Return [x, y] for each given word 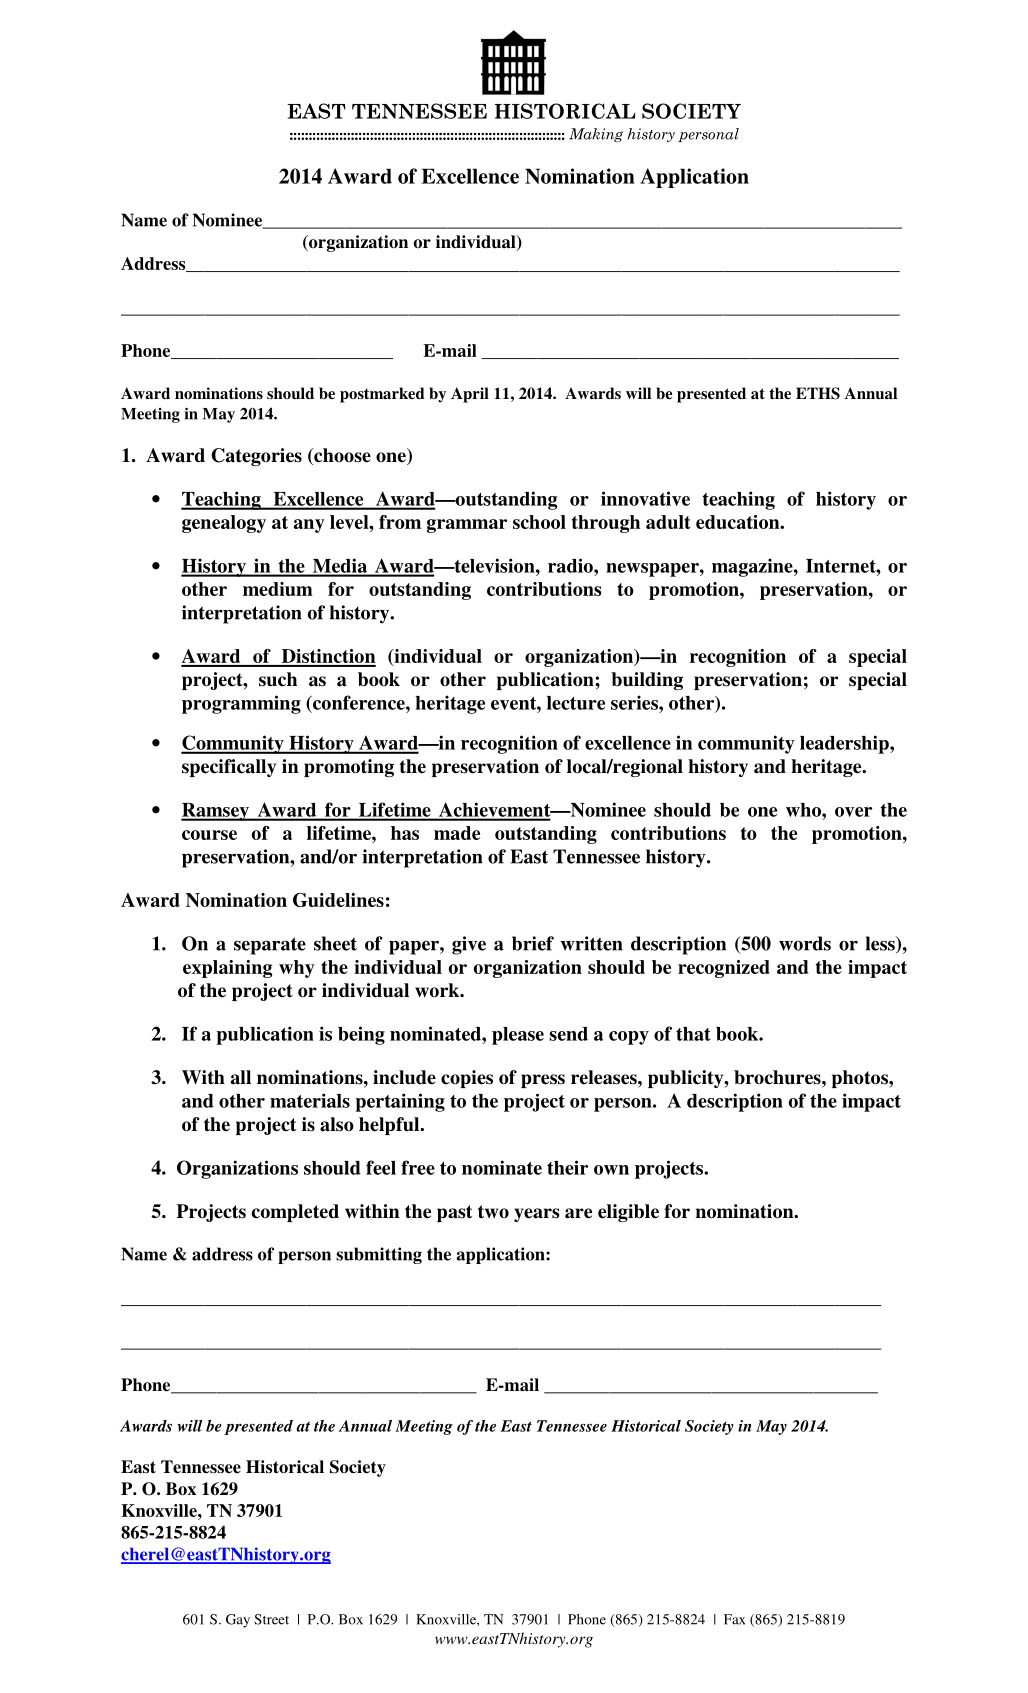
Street [271, 1619]
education [739, 522]
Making [596, 135]
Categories [256, 457]
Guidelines [338, 900]
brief [533, 943]
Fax [734, 1619]
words [805, 943]
